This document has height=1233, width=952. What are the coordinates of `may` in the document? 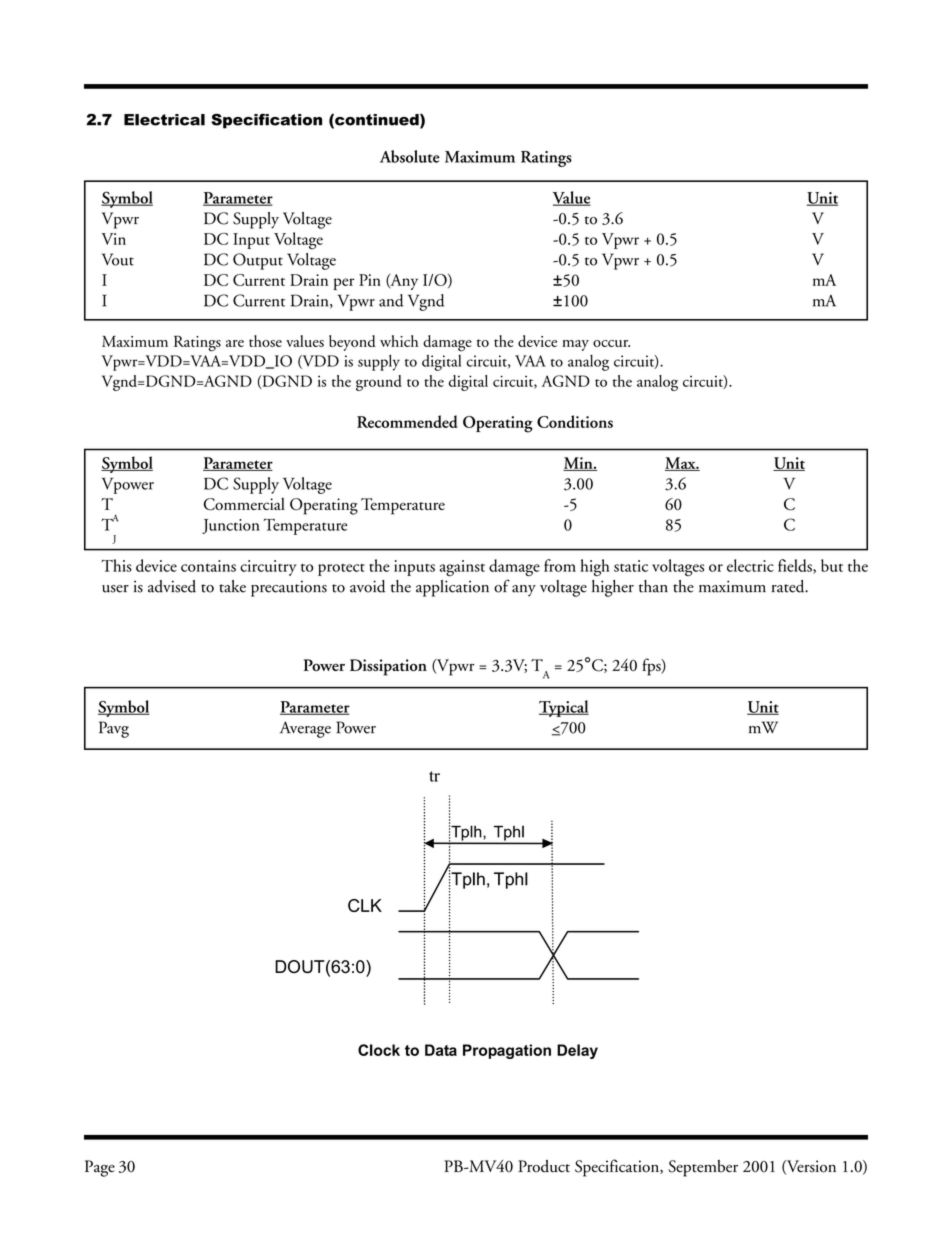 It's located at (575, 345).
